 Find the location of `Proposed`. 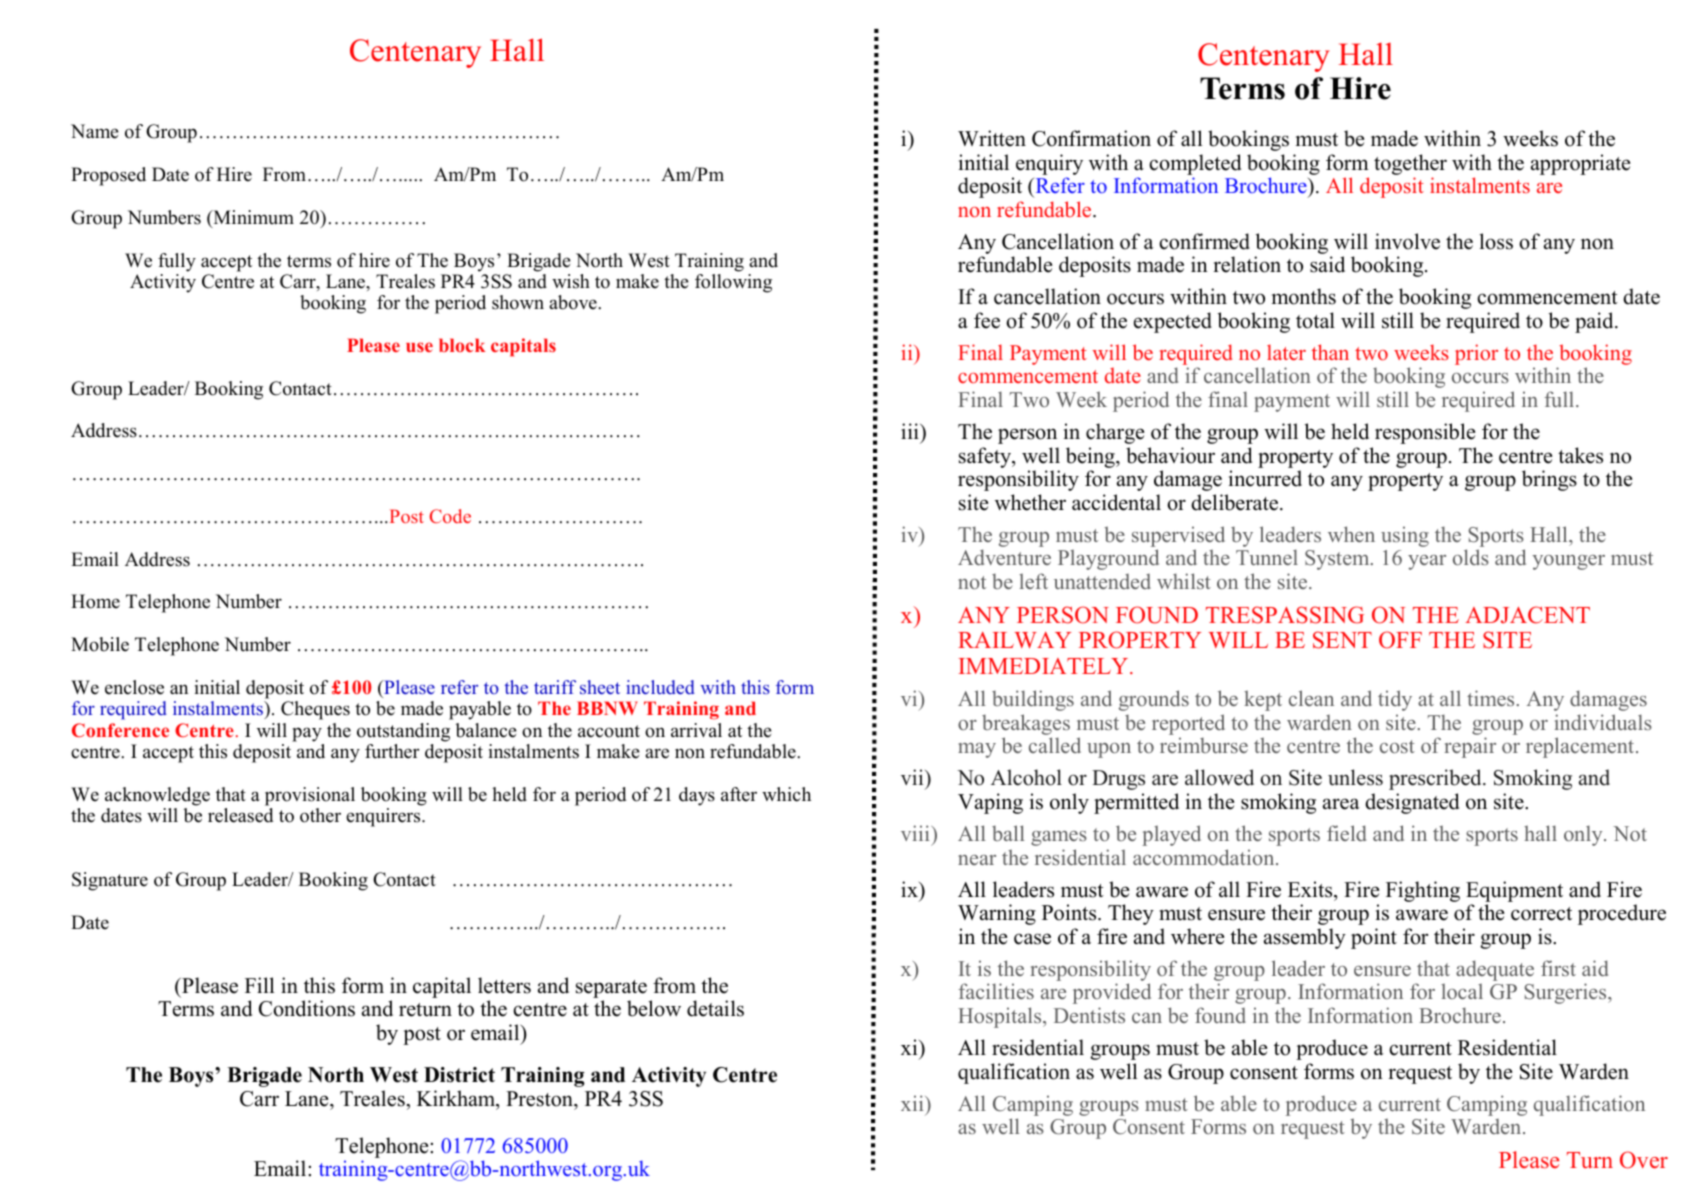

Proposed is located at coordinates (108, 176).
